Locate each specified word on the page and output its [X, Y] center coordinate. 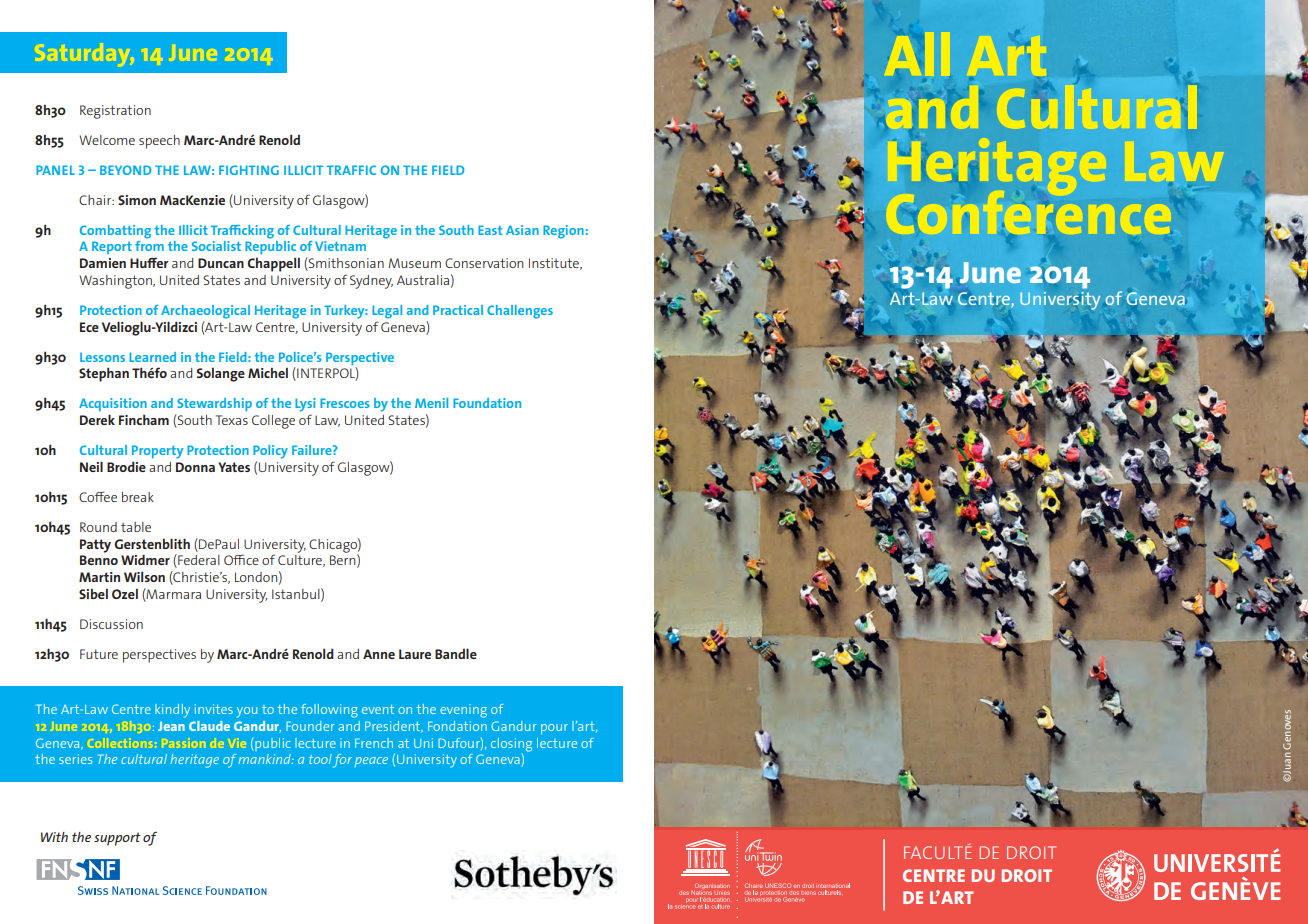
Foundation [487, 403]
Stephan [104, 375]
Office [241, 559]
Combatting [115, 232]
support [117, 839]
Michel [268, 373]
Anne [379, 654]
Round [98, 527]
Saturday [85, 55]
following [329, 711]
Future [99, 654]
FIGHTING [249, 170]
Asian [522, 230]
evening [463, 711]
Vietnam [340, 246]
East [490, 230]
